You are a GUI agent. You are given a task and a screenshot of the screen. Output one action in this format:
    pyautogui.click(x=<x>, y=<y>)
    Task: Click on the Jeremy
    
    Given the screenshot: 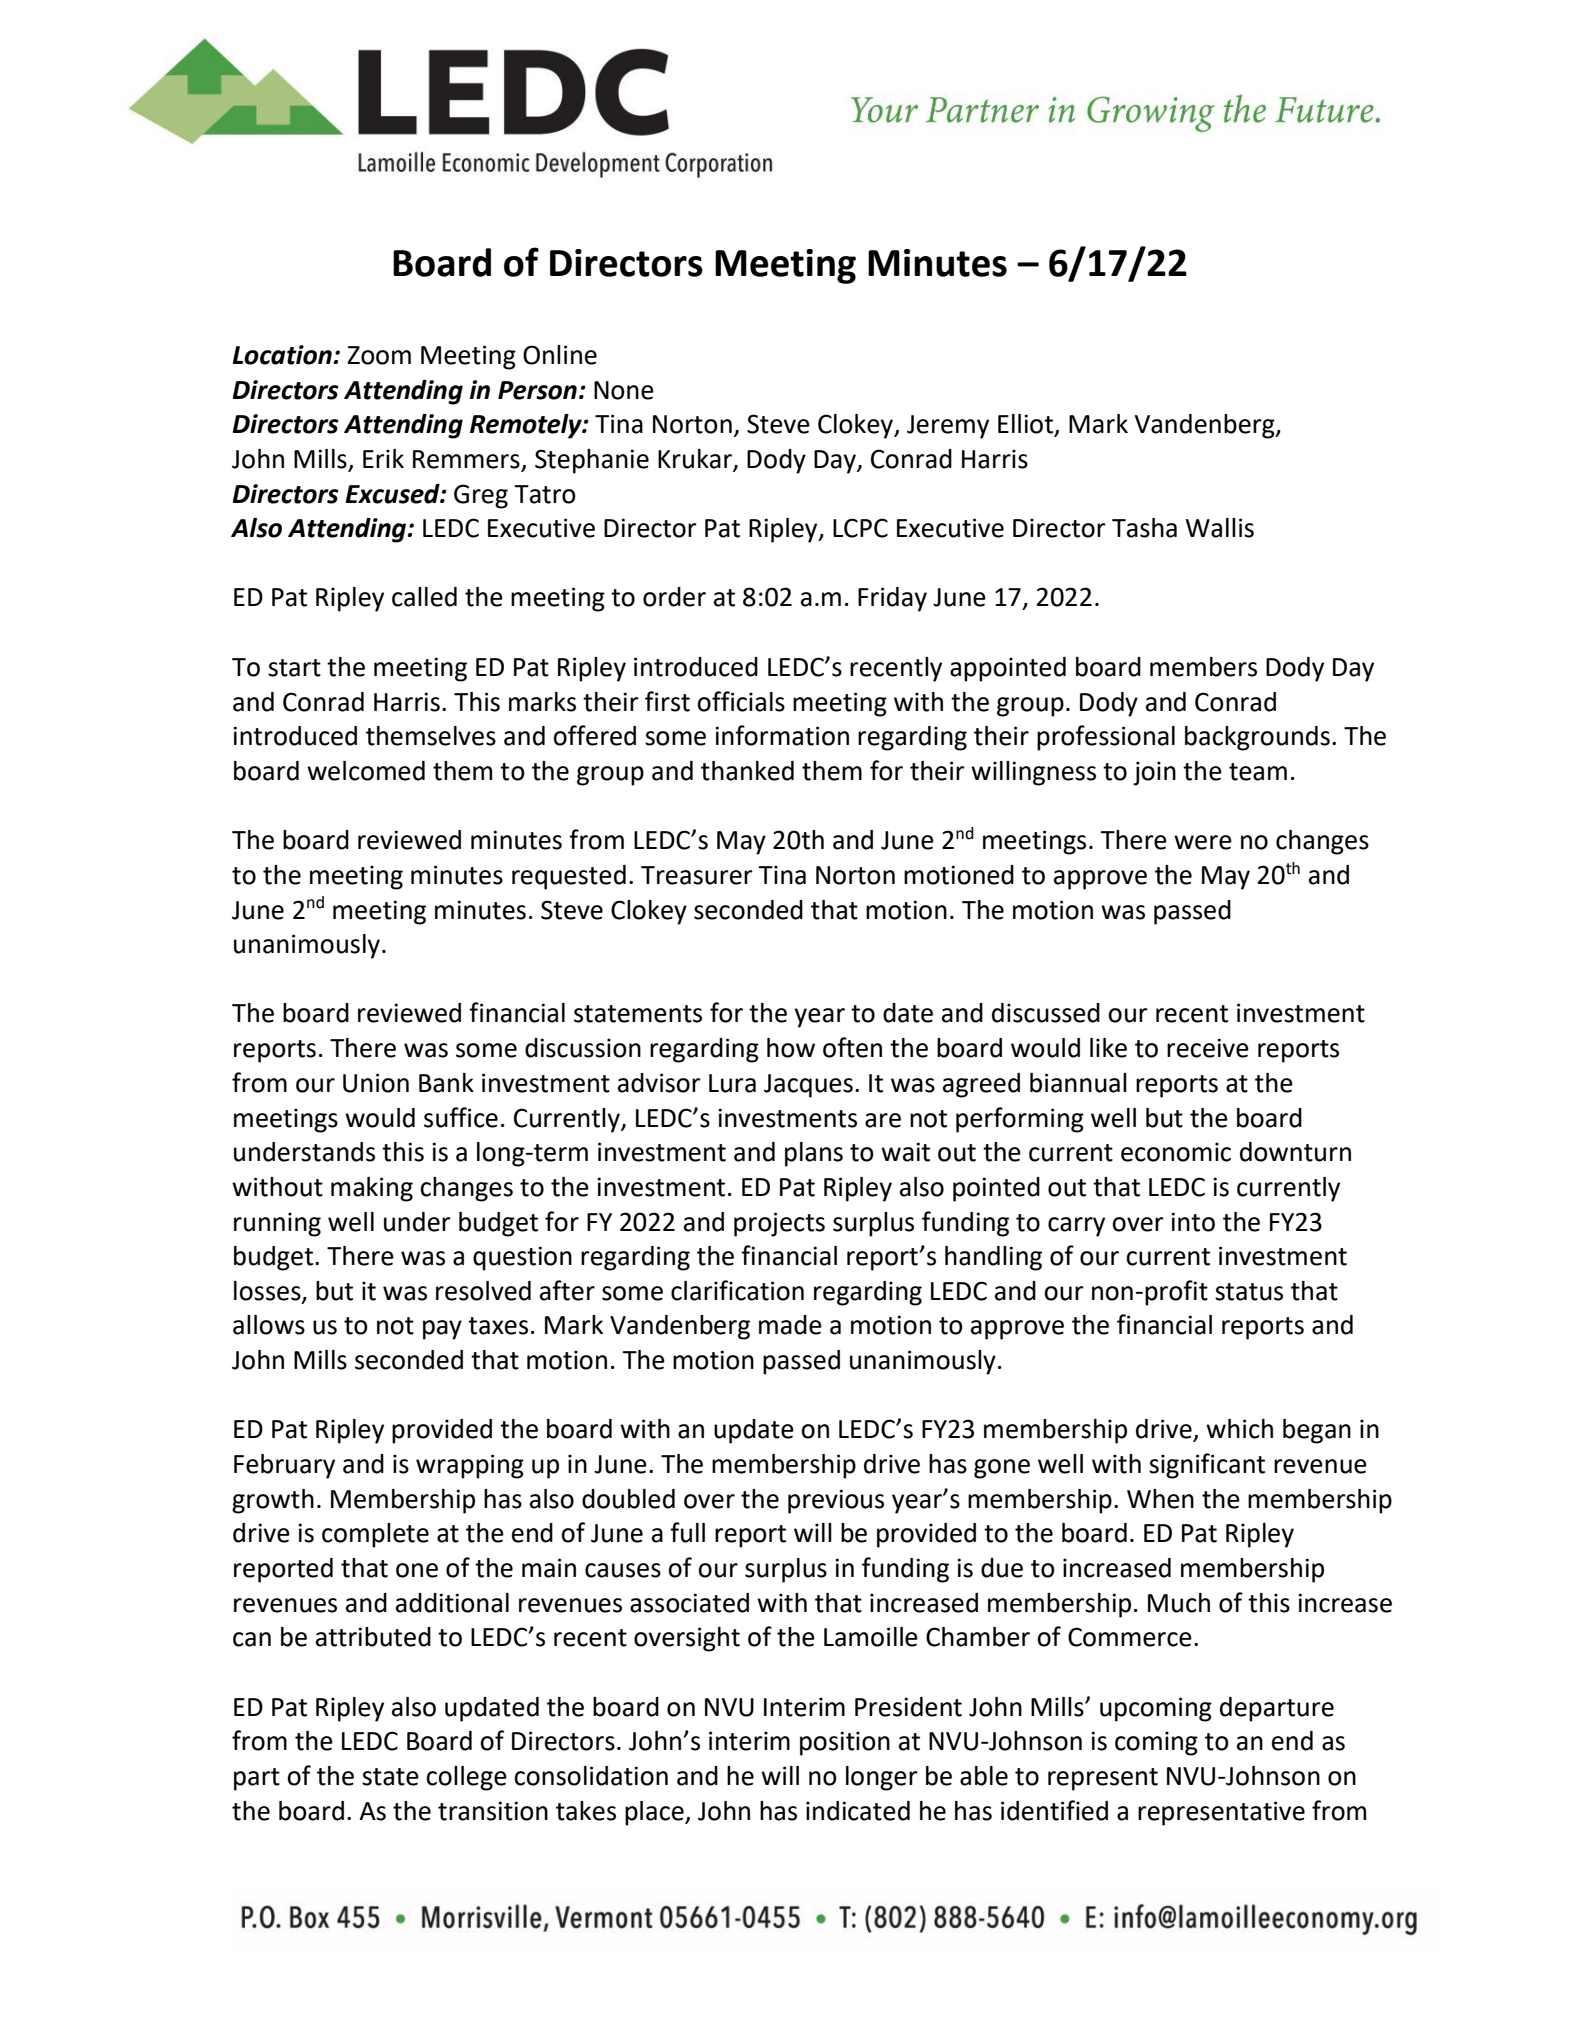 What is the action you would take?
    pyautogui.click(x=948, y=427)
